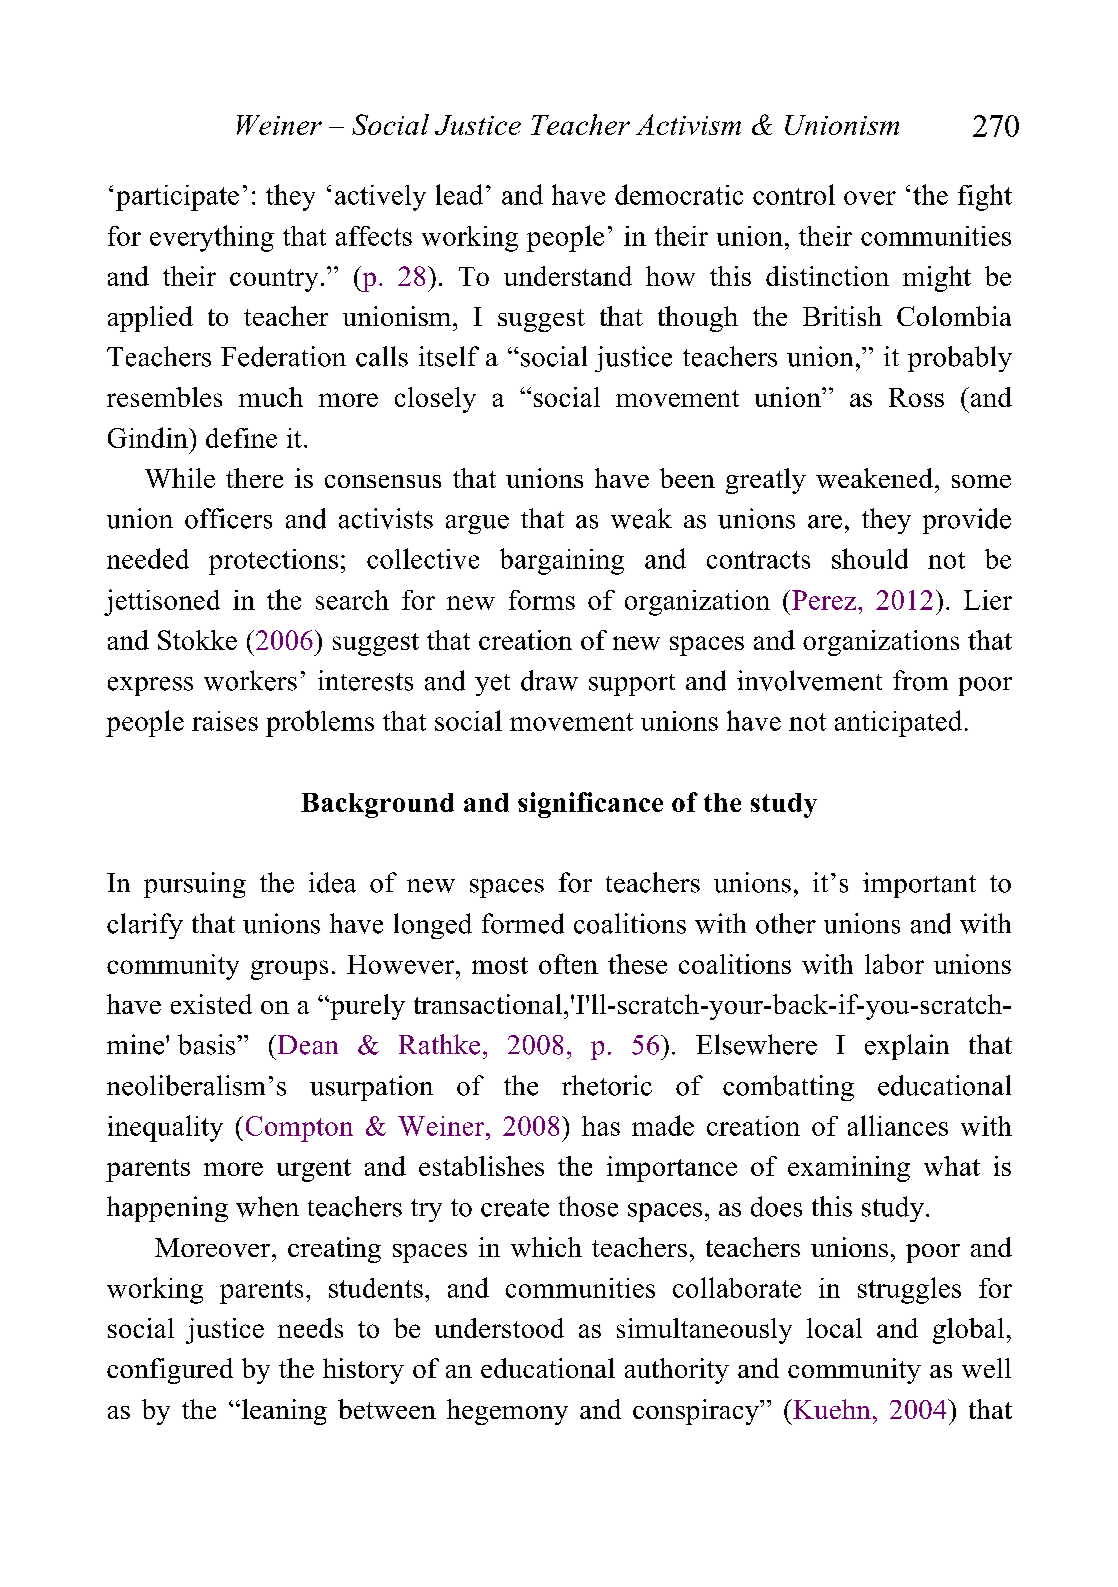  What do you see at coordinates (177, 198) in the screenshot?
I see `participate` at bounding box center [177, 198].
